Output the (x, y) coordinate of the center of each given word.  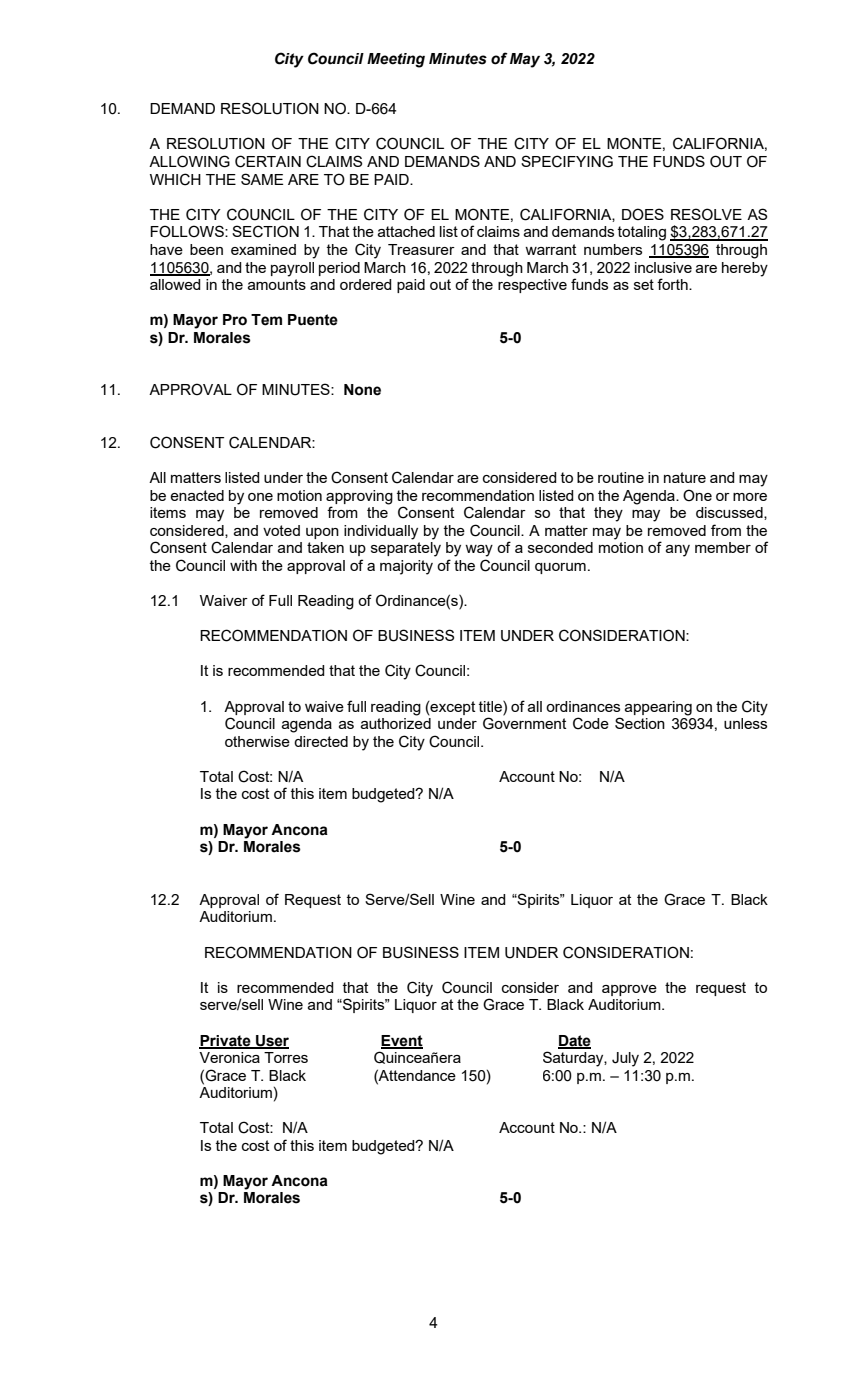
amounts (277, 284)
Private (226, 1041)
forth (673, 284)
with (243, 565)
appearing (658, 708)
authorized (396, 723)
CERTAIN (268, 161)
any (678, 551)
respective (532, 286)
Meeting (396, 60)
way (479, 551)
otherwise (257, 741)
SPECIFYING (567, 161)
